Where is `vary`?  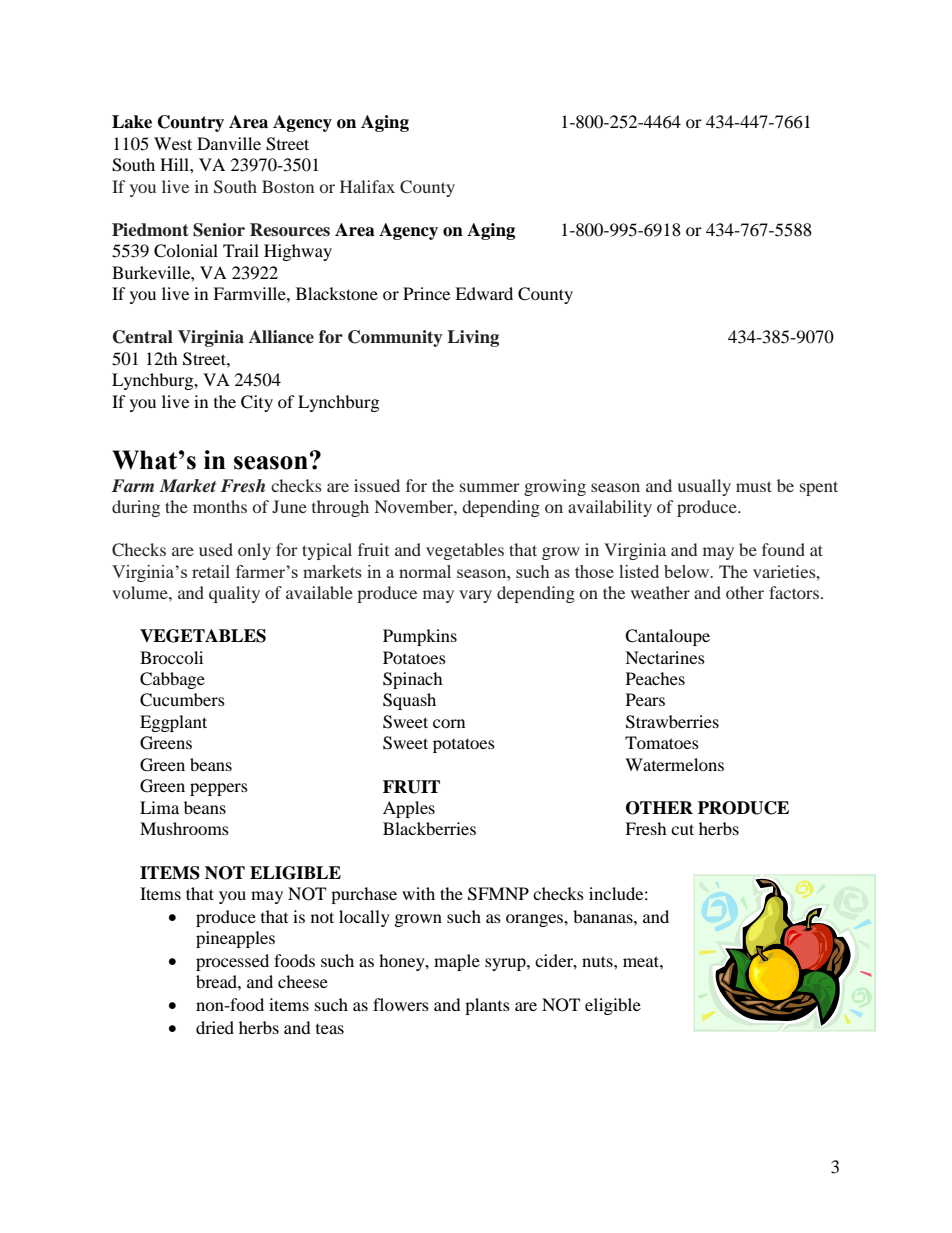 vary is located at coordinates (475, 596).
